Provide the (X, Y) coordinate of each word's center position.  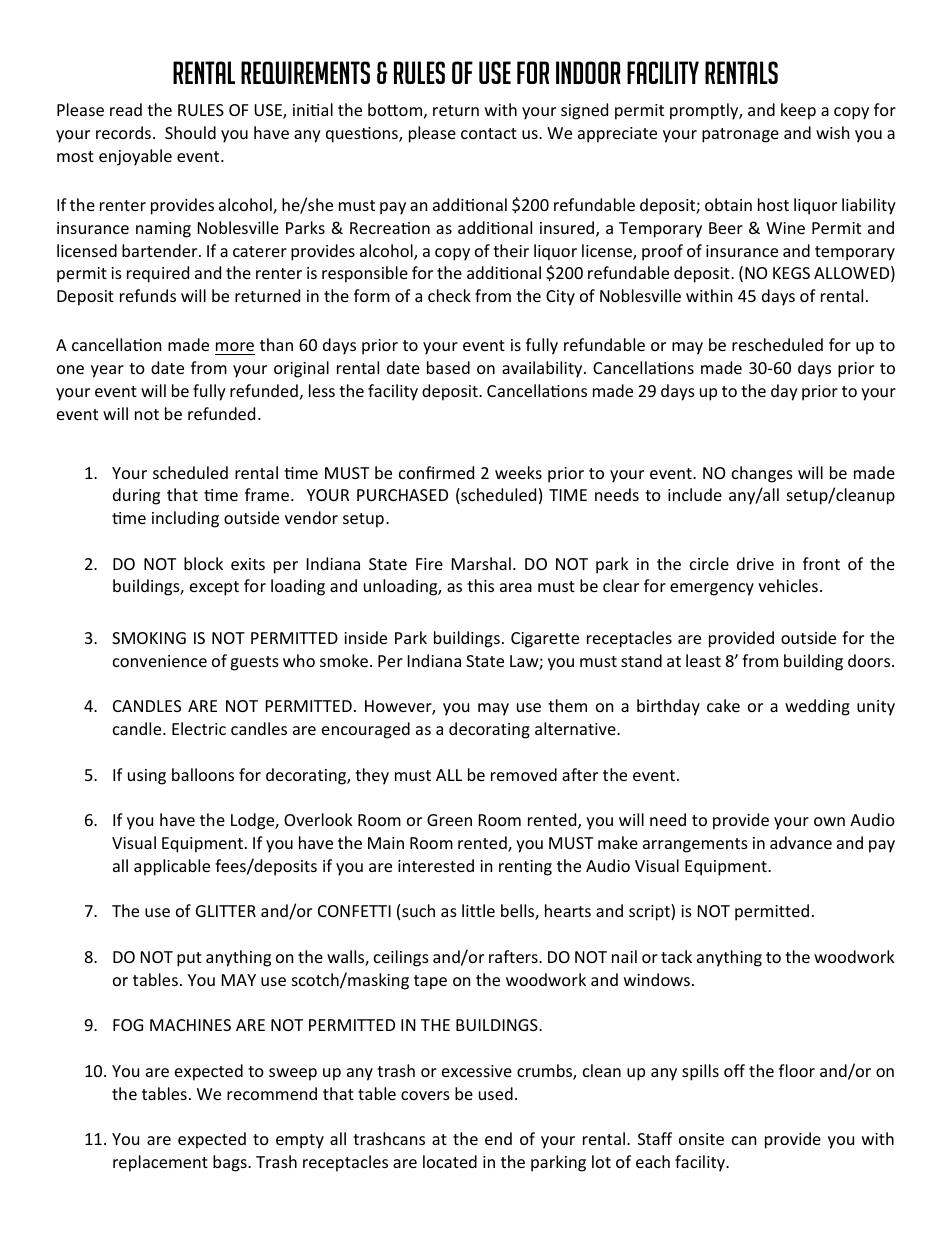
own (829, 821)
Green (449, 820)
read (126, 109)
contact (489, 133)
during (136, 496)
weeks (518, 472)
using (147, 777)
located (450, 1161)
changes (762, 474)
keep (798, 111)
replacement (160, 1163)
